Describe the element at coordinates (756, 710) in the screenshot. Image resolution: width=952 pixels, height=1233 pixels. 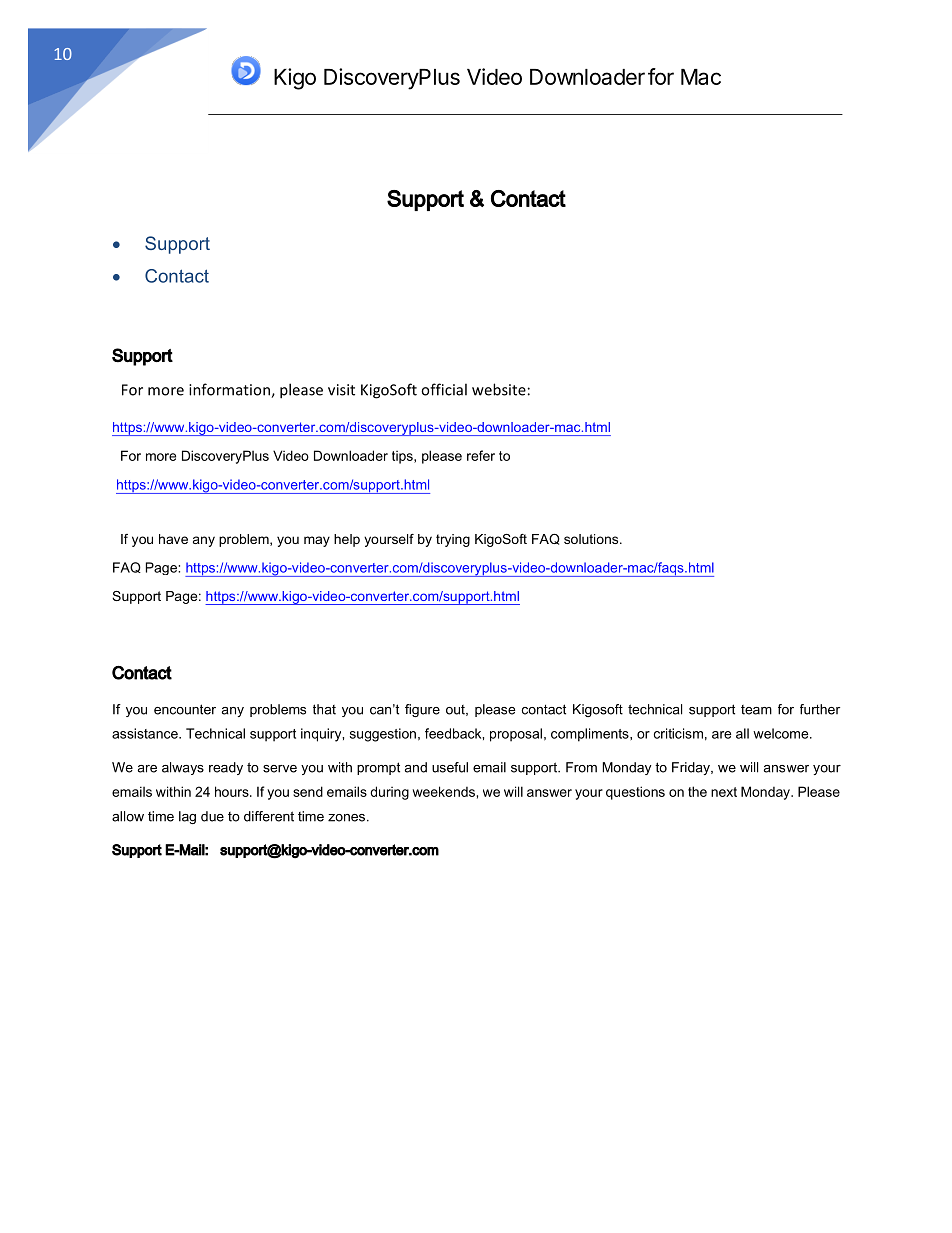
I see `team` at that location.
